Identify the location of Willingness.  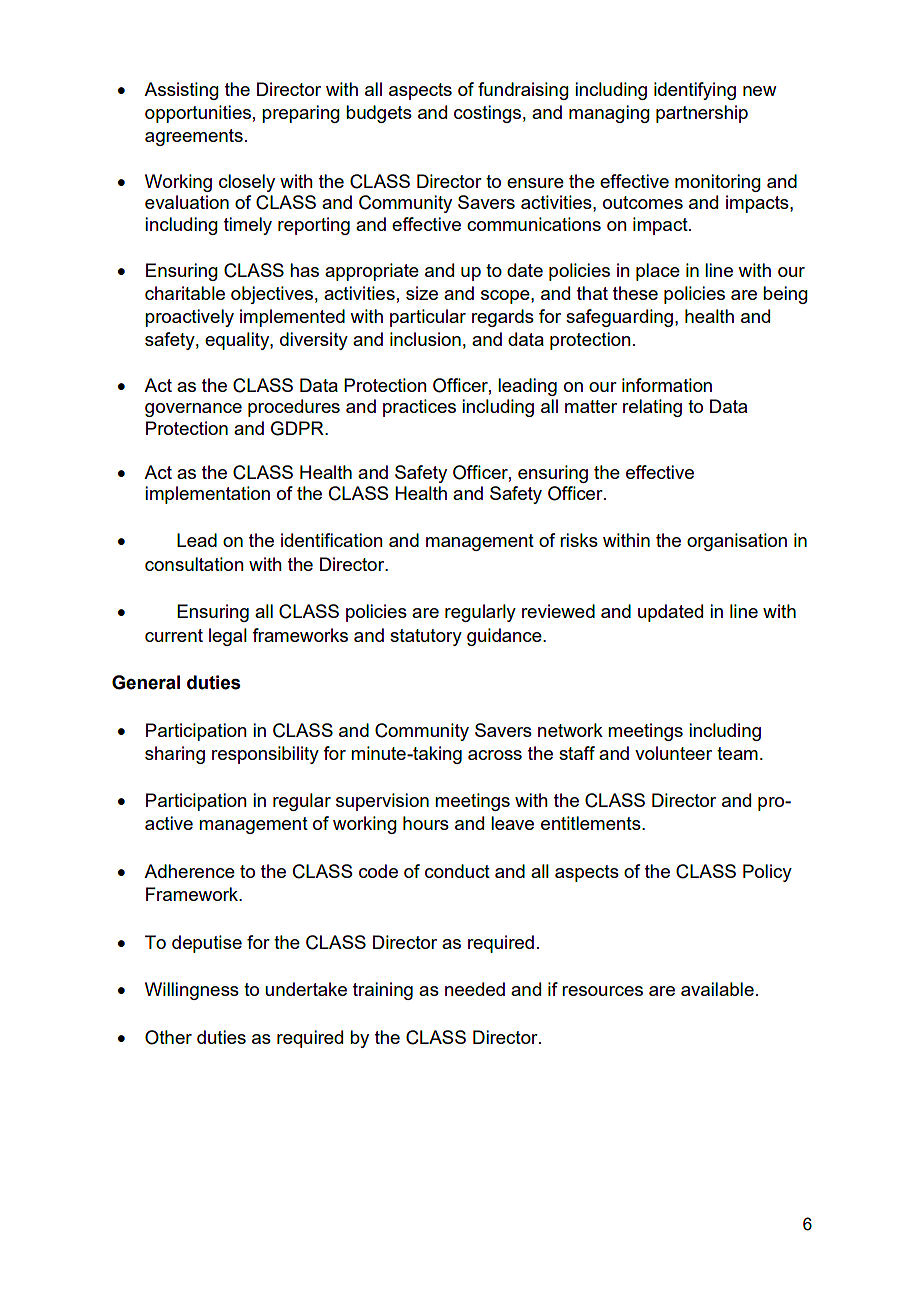
(192, 991).
